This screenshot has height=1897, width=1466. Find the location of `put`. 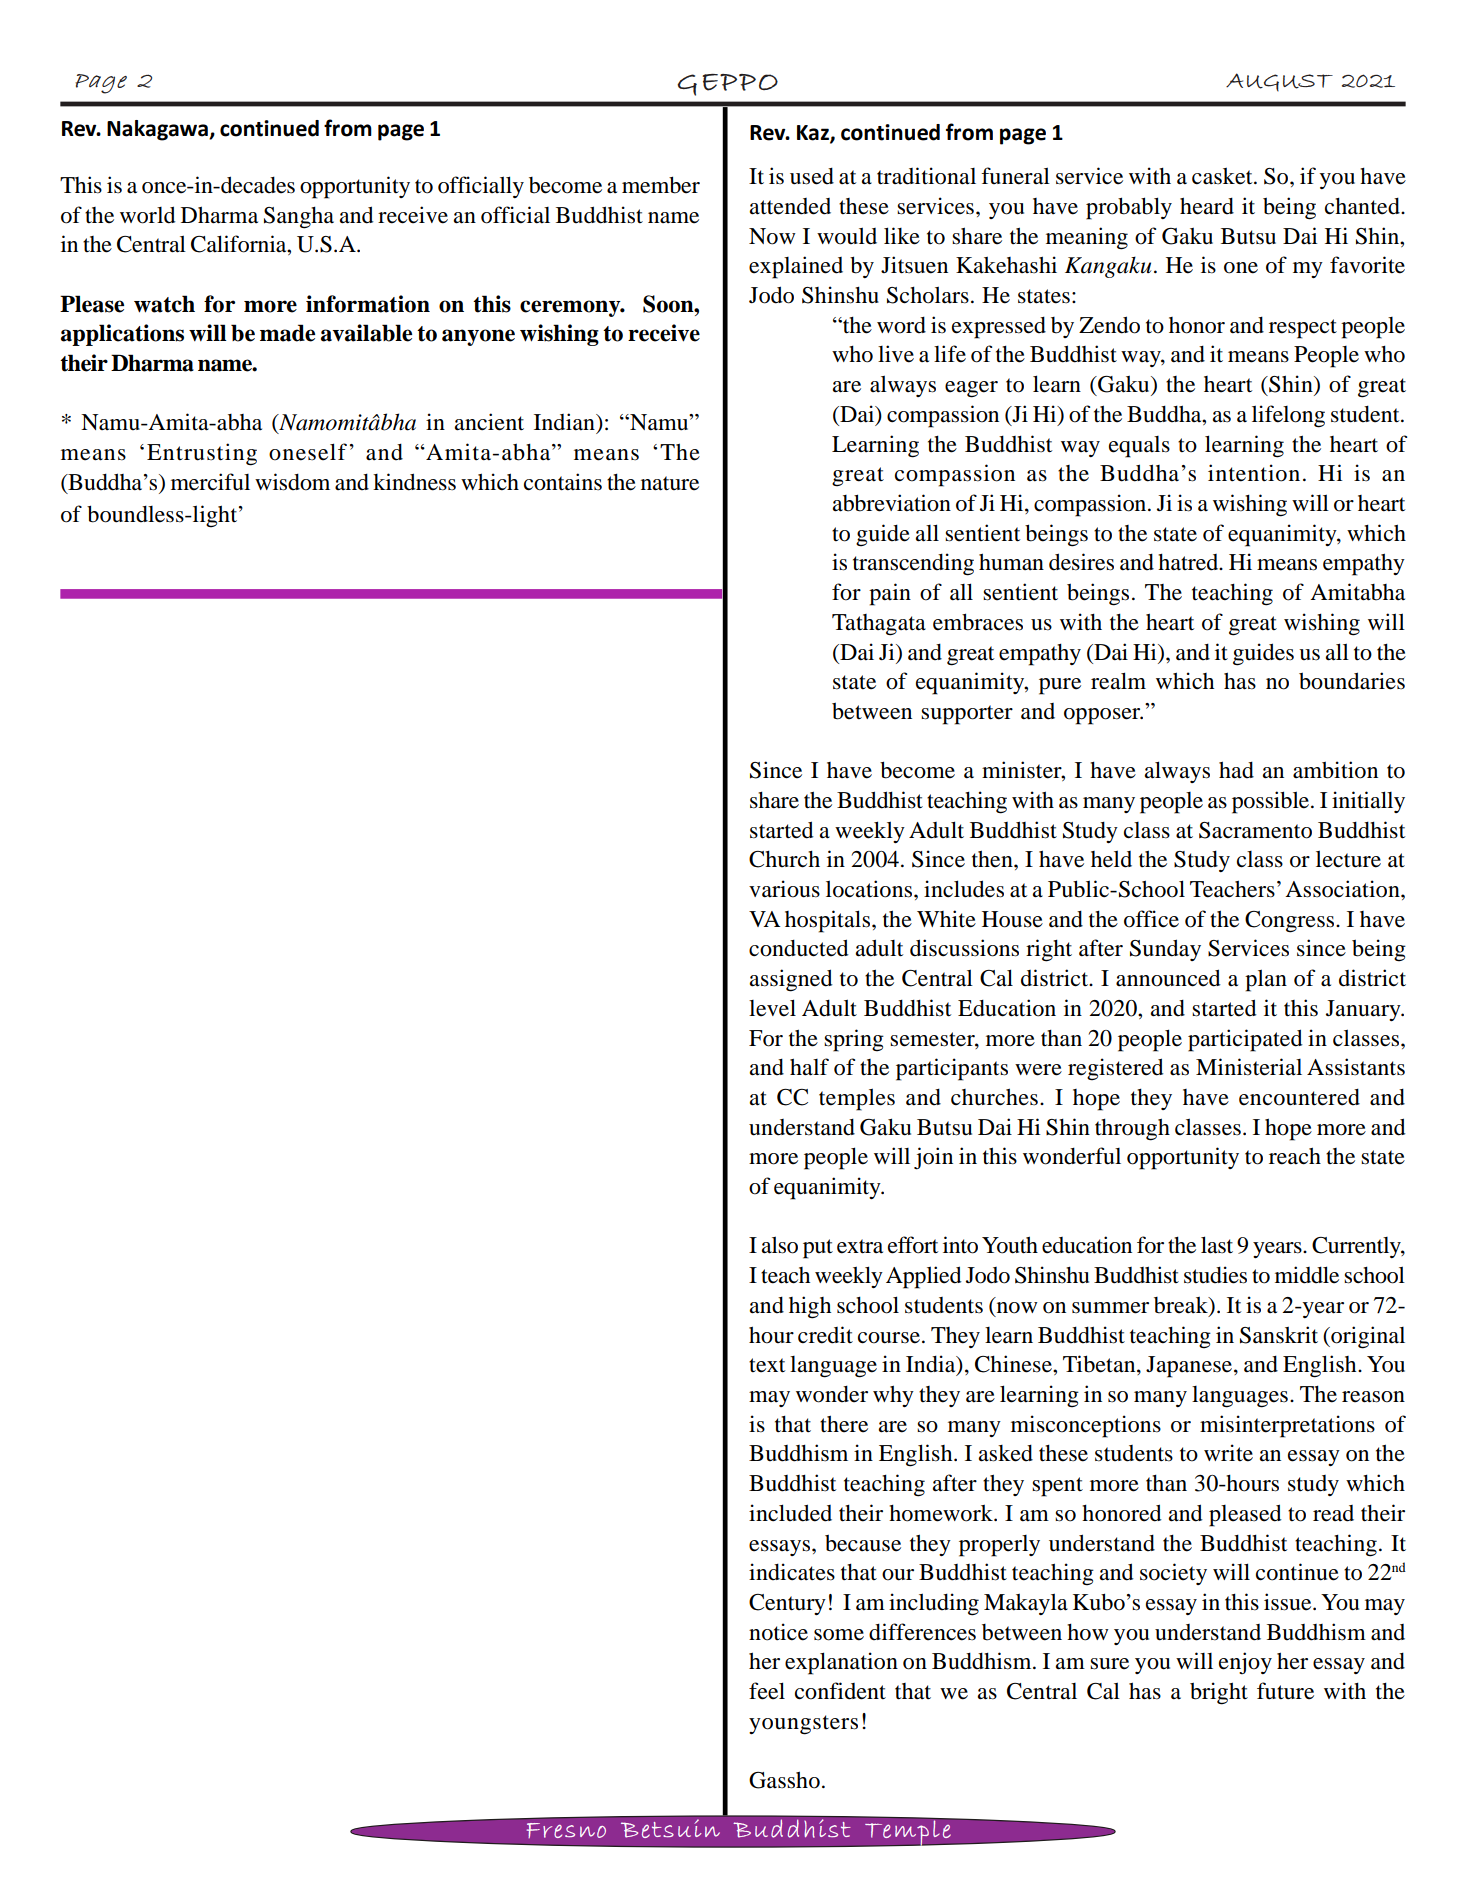

put is located at coordinates (818, 1249).
